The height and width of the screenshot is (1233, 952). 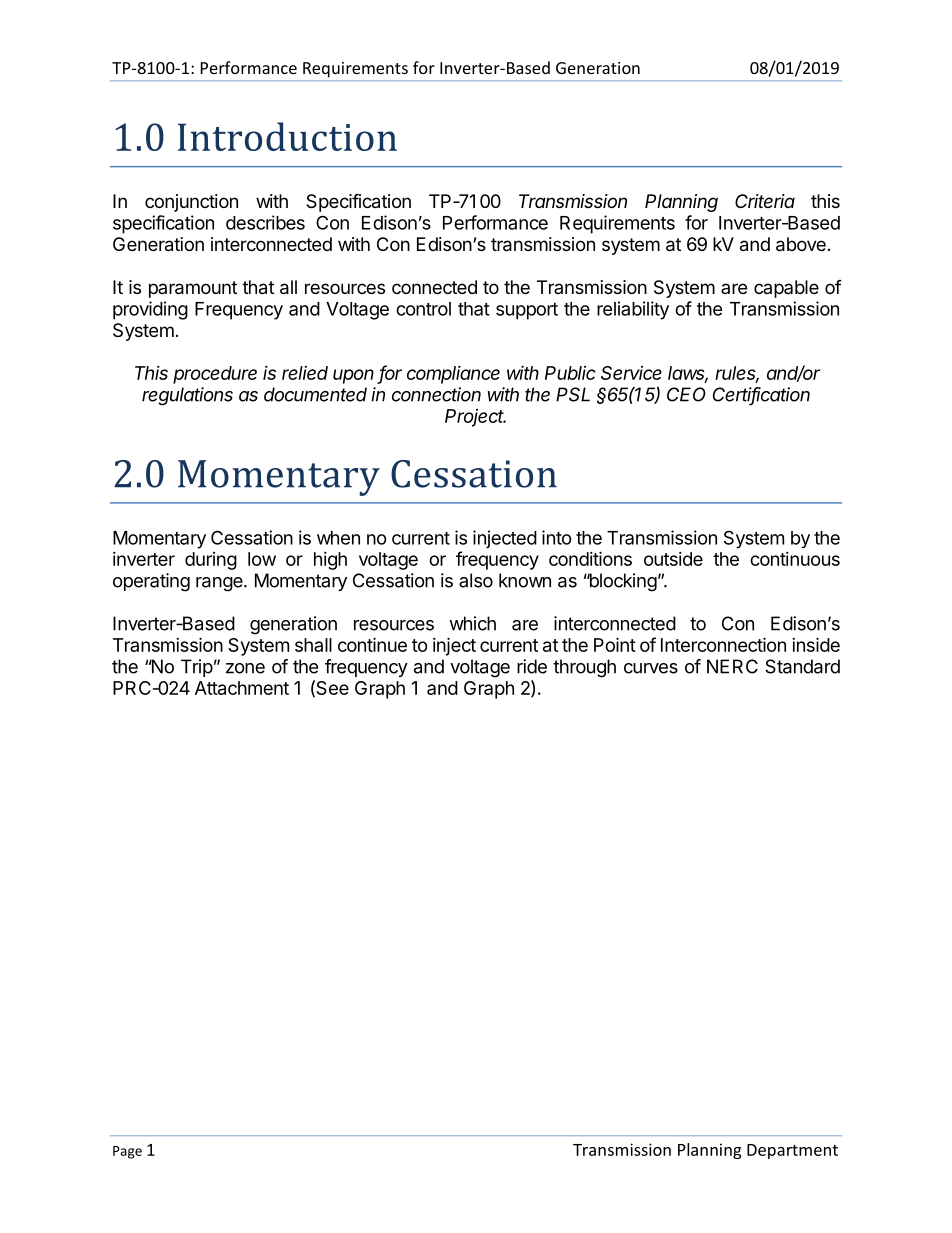 I want to click on Criteria, so click(x=765, y=201).
